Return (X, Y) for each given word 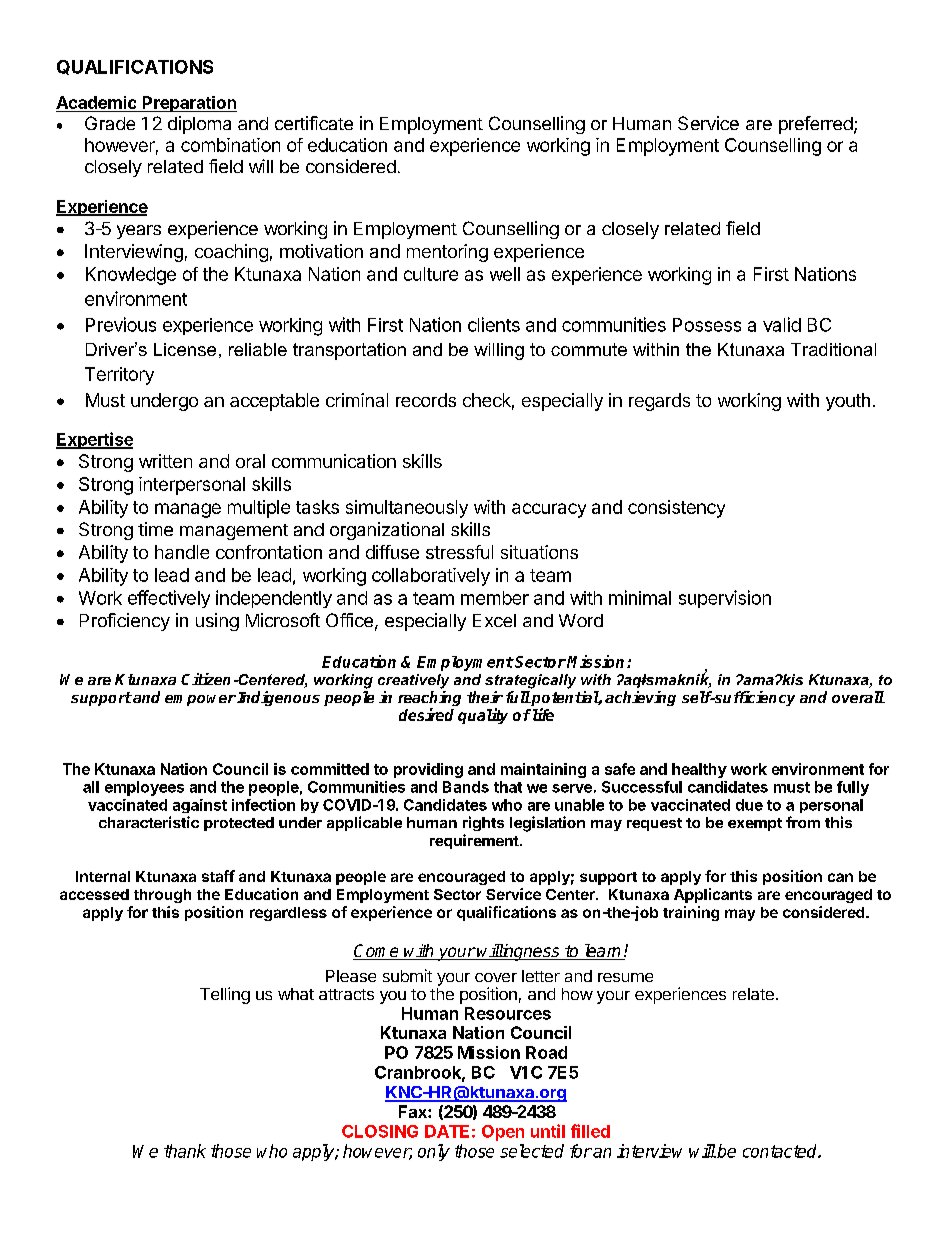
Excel (494, 620)
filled (590, 1131)
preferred (816, 125)
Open (503, 1133)
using (217, 622)
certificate (314, 123)
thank (185, 1151)
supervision (725, 599)
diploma (199, 125)
